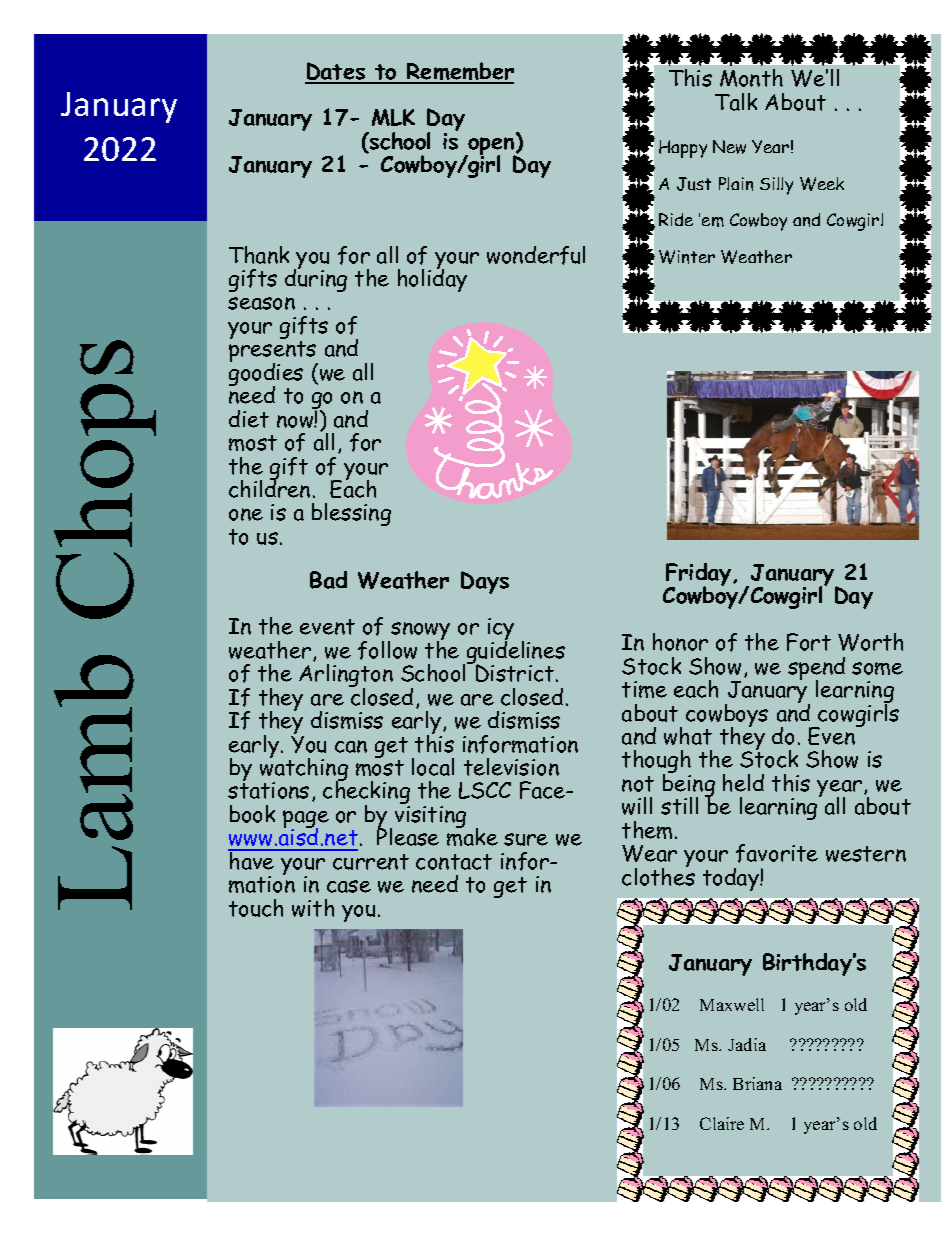  I want to click on Claire, so click(722, 1123).
